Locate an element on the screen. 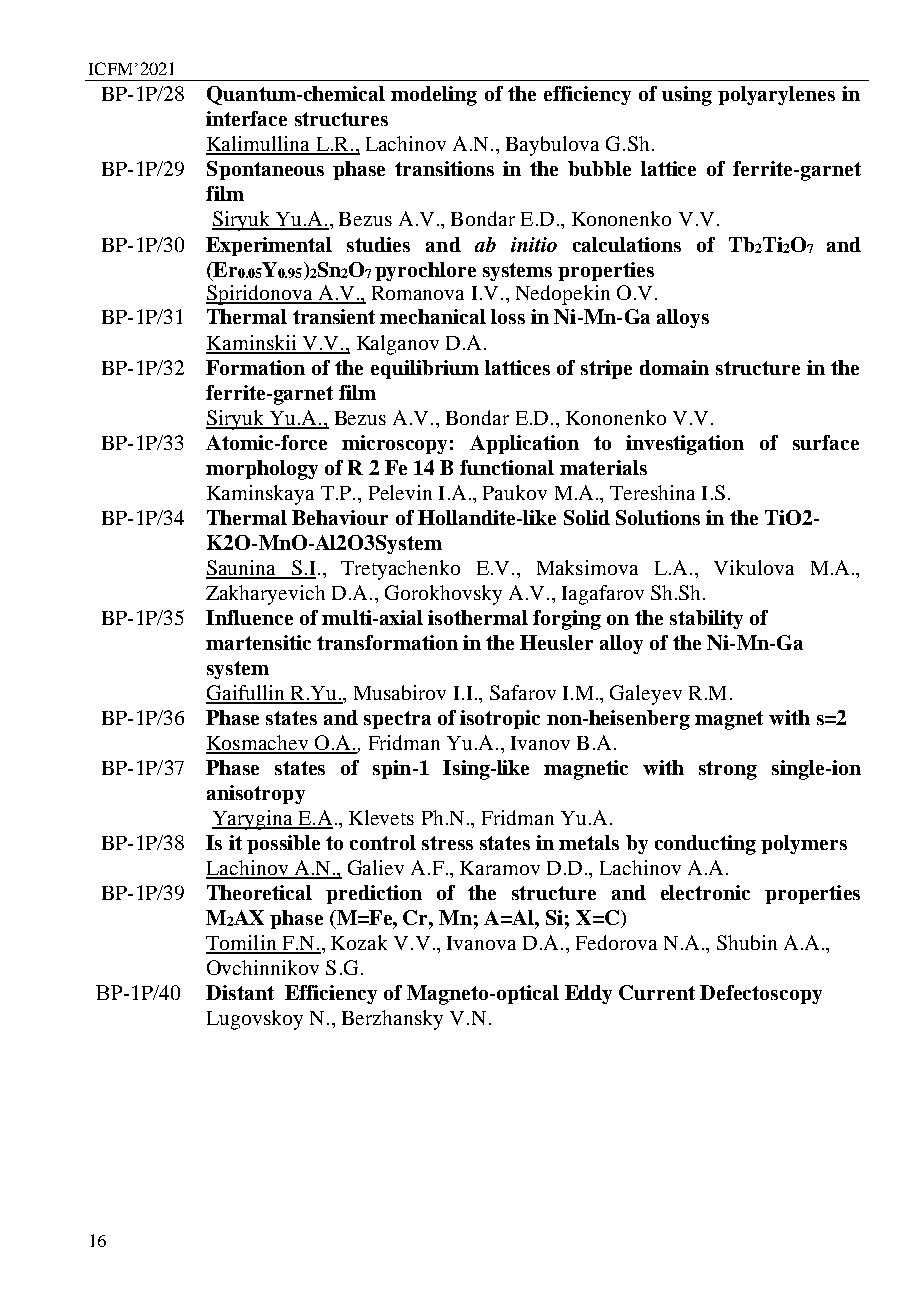  Distant is located at coordinates (240, 992).
